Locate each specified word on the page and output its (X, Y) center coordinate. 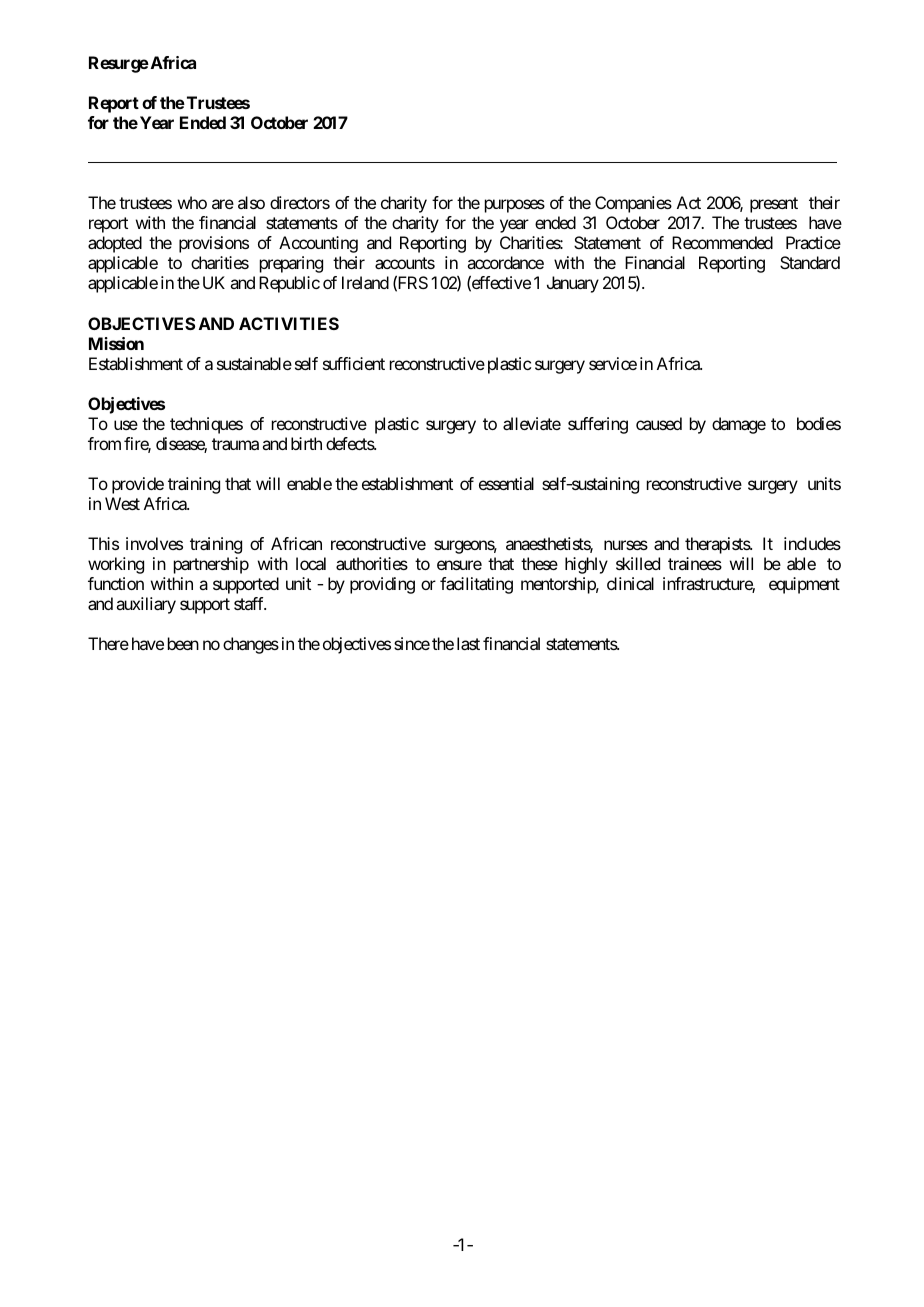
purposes (515, 206)
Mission (116, 343)
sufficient (354, 363)
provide (138, 485)
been (183, 643)
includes (812, 543)
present (774, 205)
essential (506, 483)
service (613, 363)
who (192, 202)
